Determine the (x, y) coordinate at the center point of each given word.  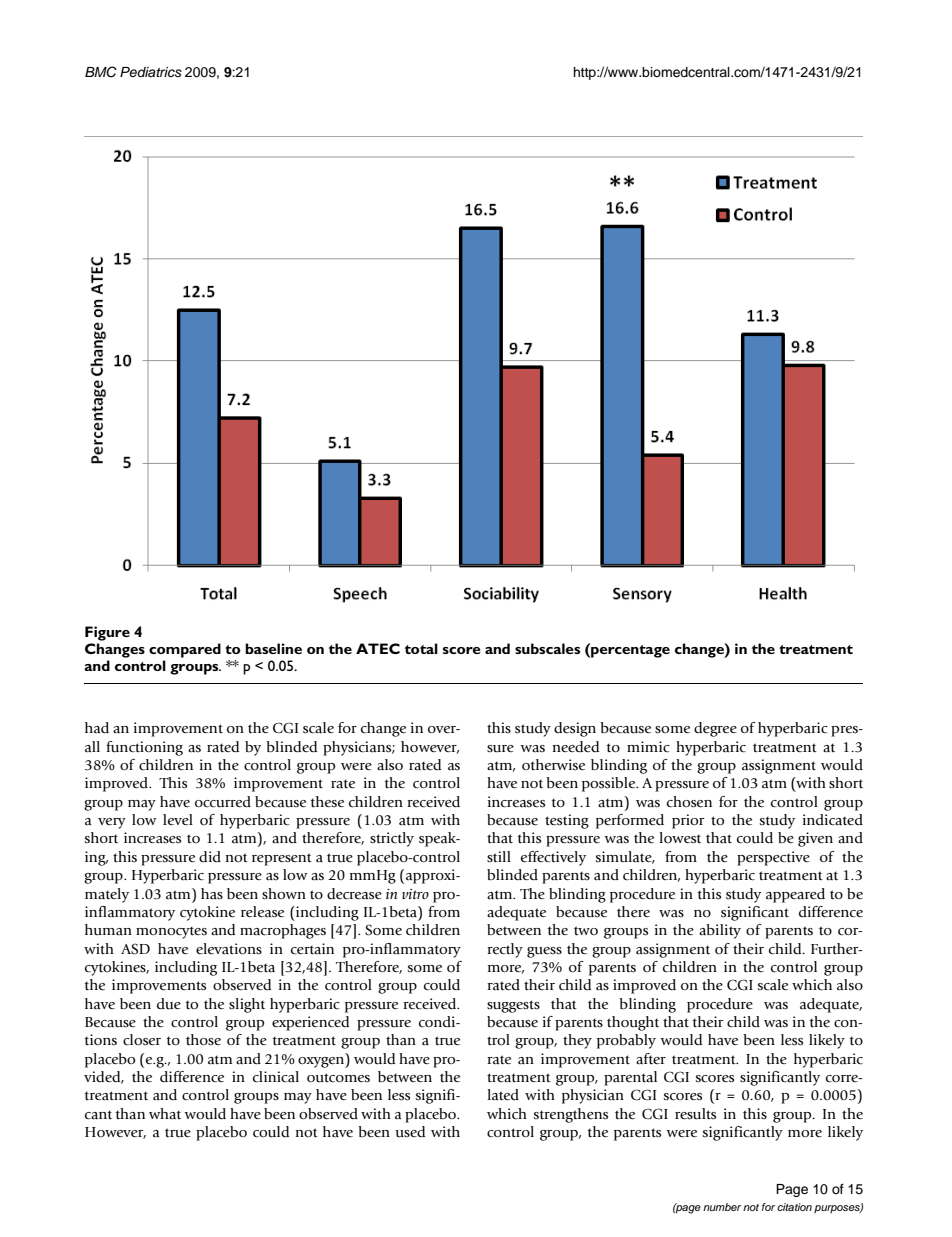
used (410, 1132)
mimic (648, 747)
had (97, 727)
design (575, 729)
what (165, 1114)
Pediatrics (151, 72)
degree (715, 729)
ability (720, 931)
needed (576, 746)
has (212, 894)
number (722, 1207)
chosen (689, 802)
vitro (415, 894)
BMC (101, 72)
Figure (107, 633)
